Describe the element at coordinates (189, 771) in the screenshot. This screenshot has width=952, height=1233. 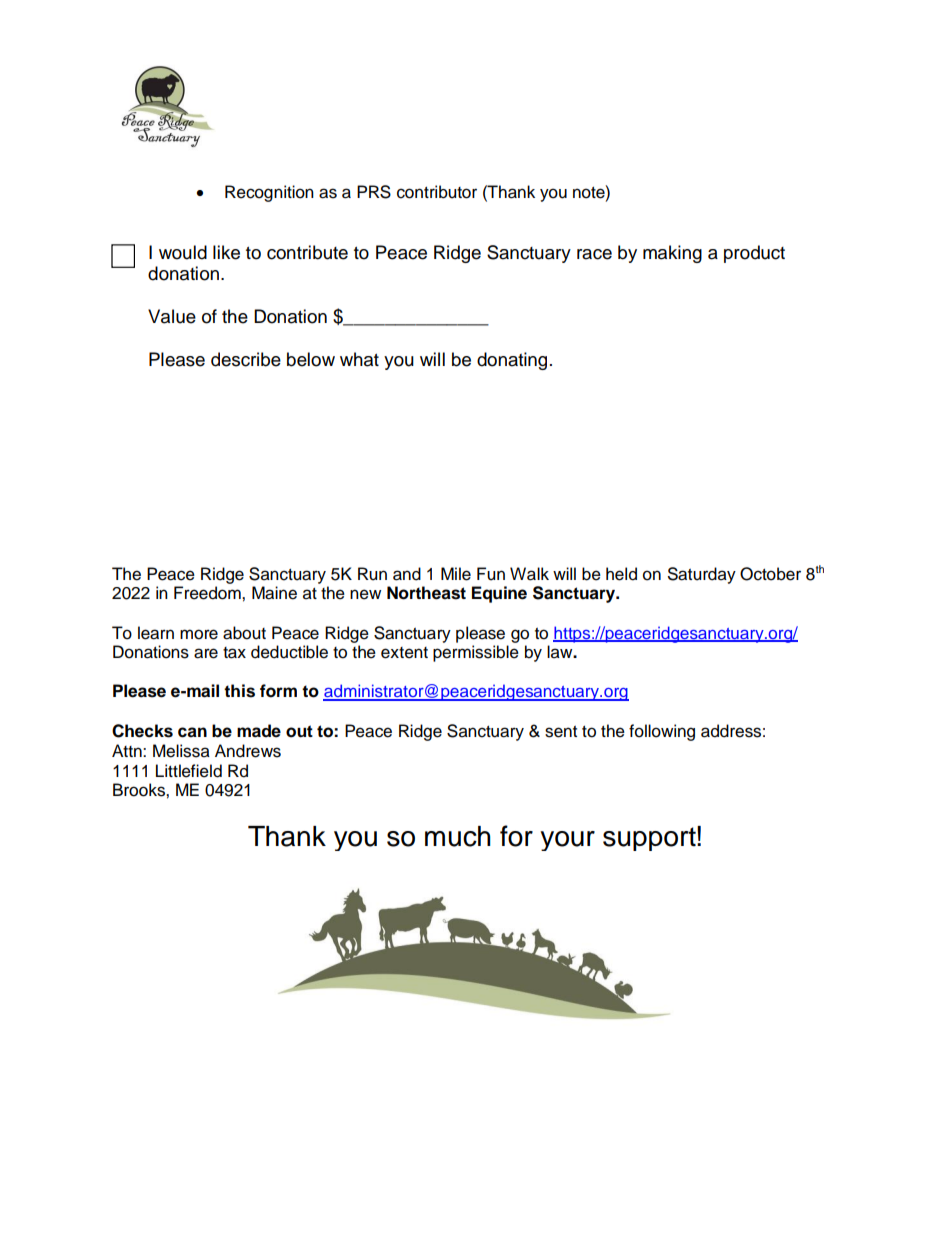
I see `Littlefield` at that location.
